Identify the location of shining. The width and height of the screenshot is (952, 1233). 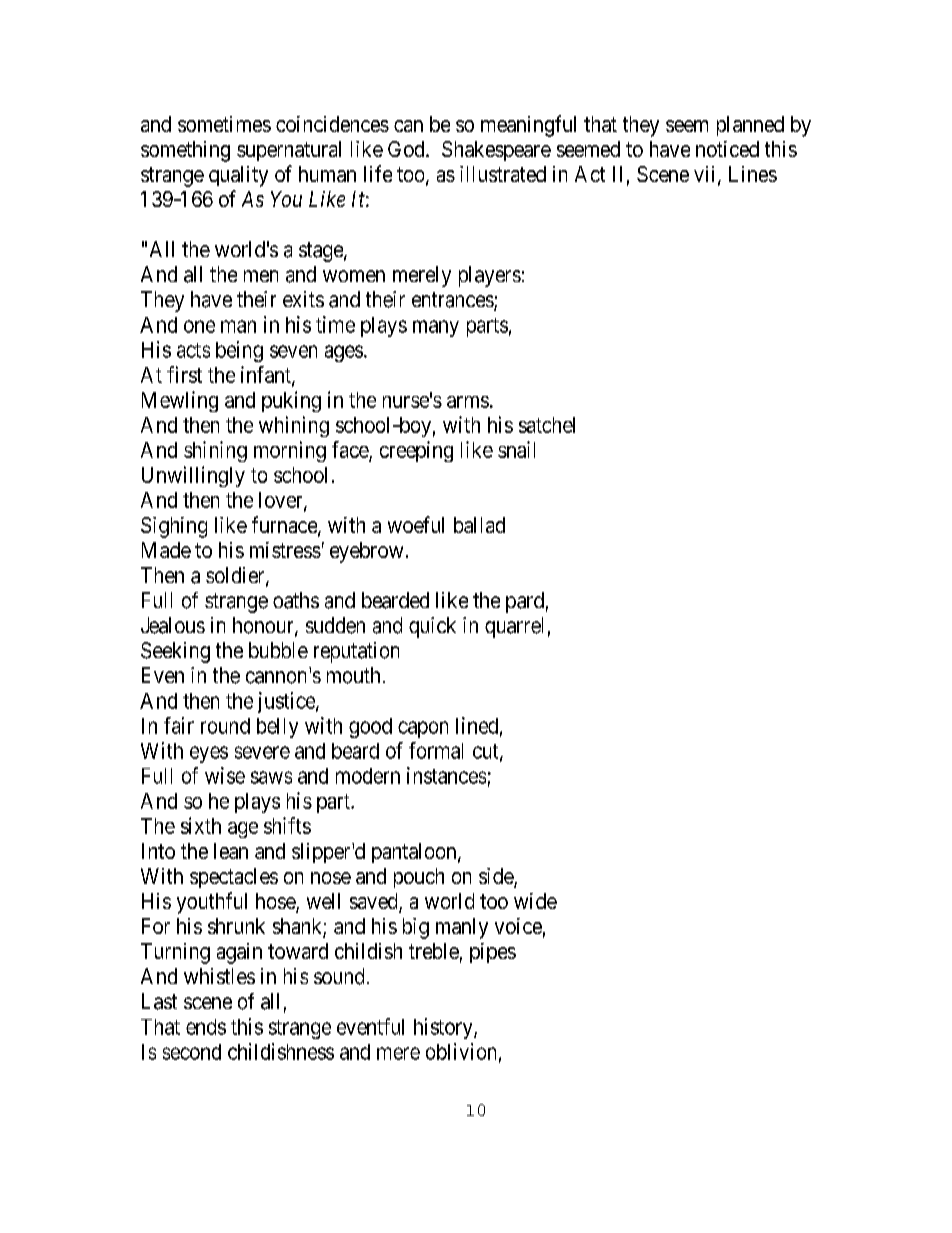
(215, 451).
